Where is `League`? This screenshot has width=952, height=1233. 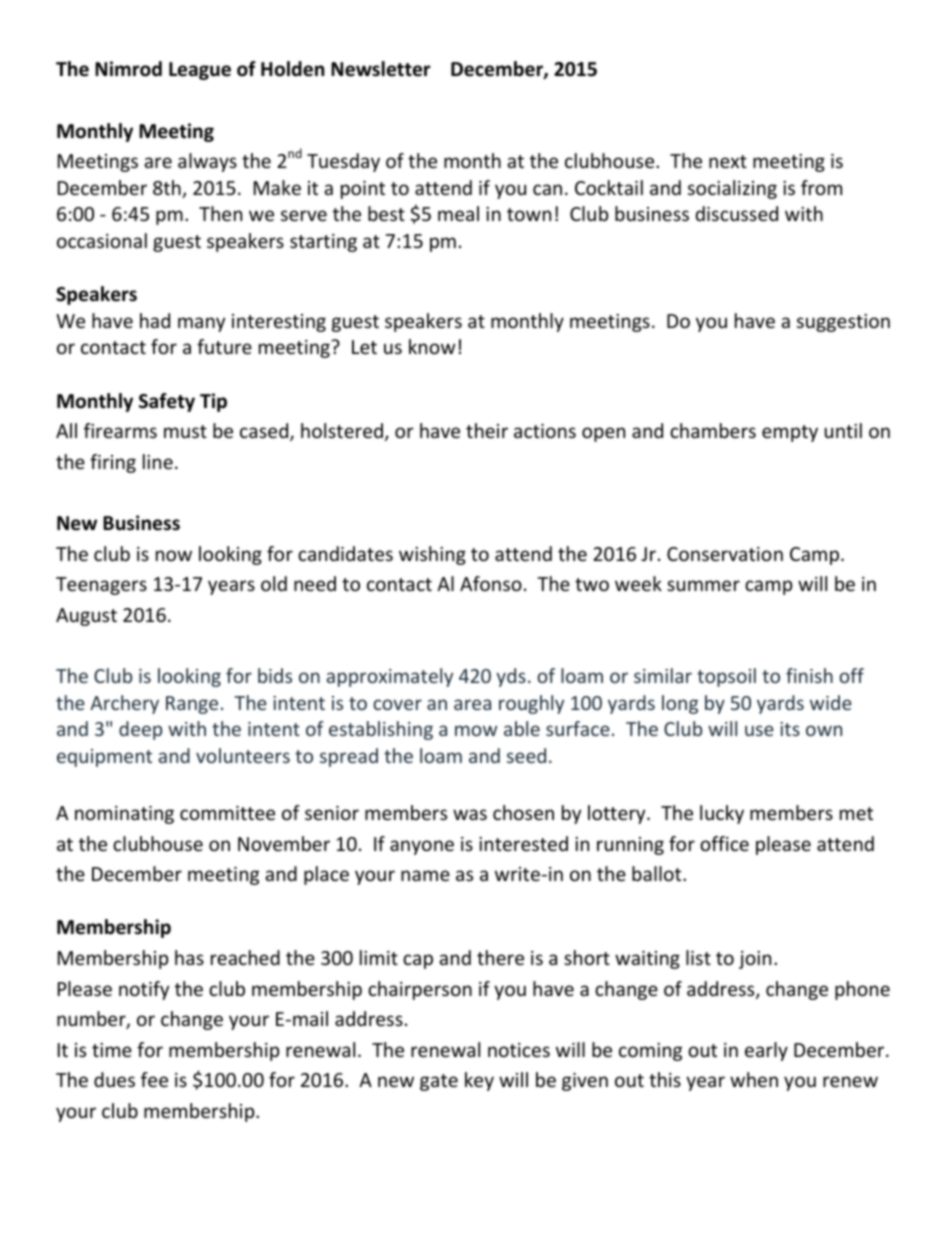
League is located at coordinates (200, 71).
